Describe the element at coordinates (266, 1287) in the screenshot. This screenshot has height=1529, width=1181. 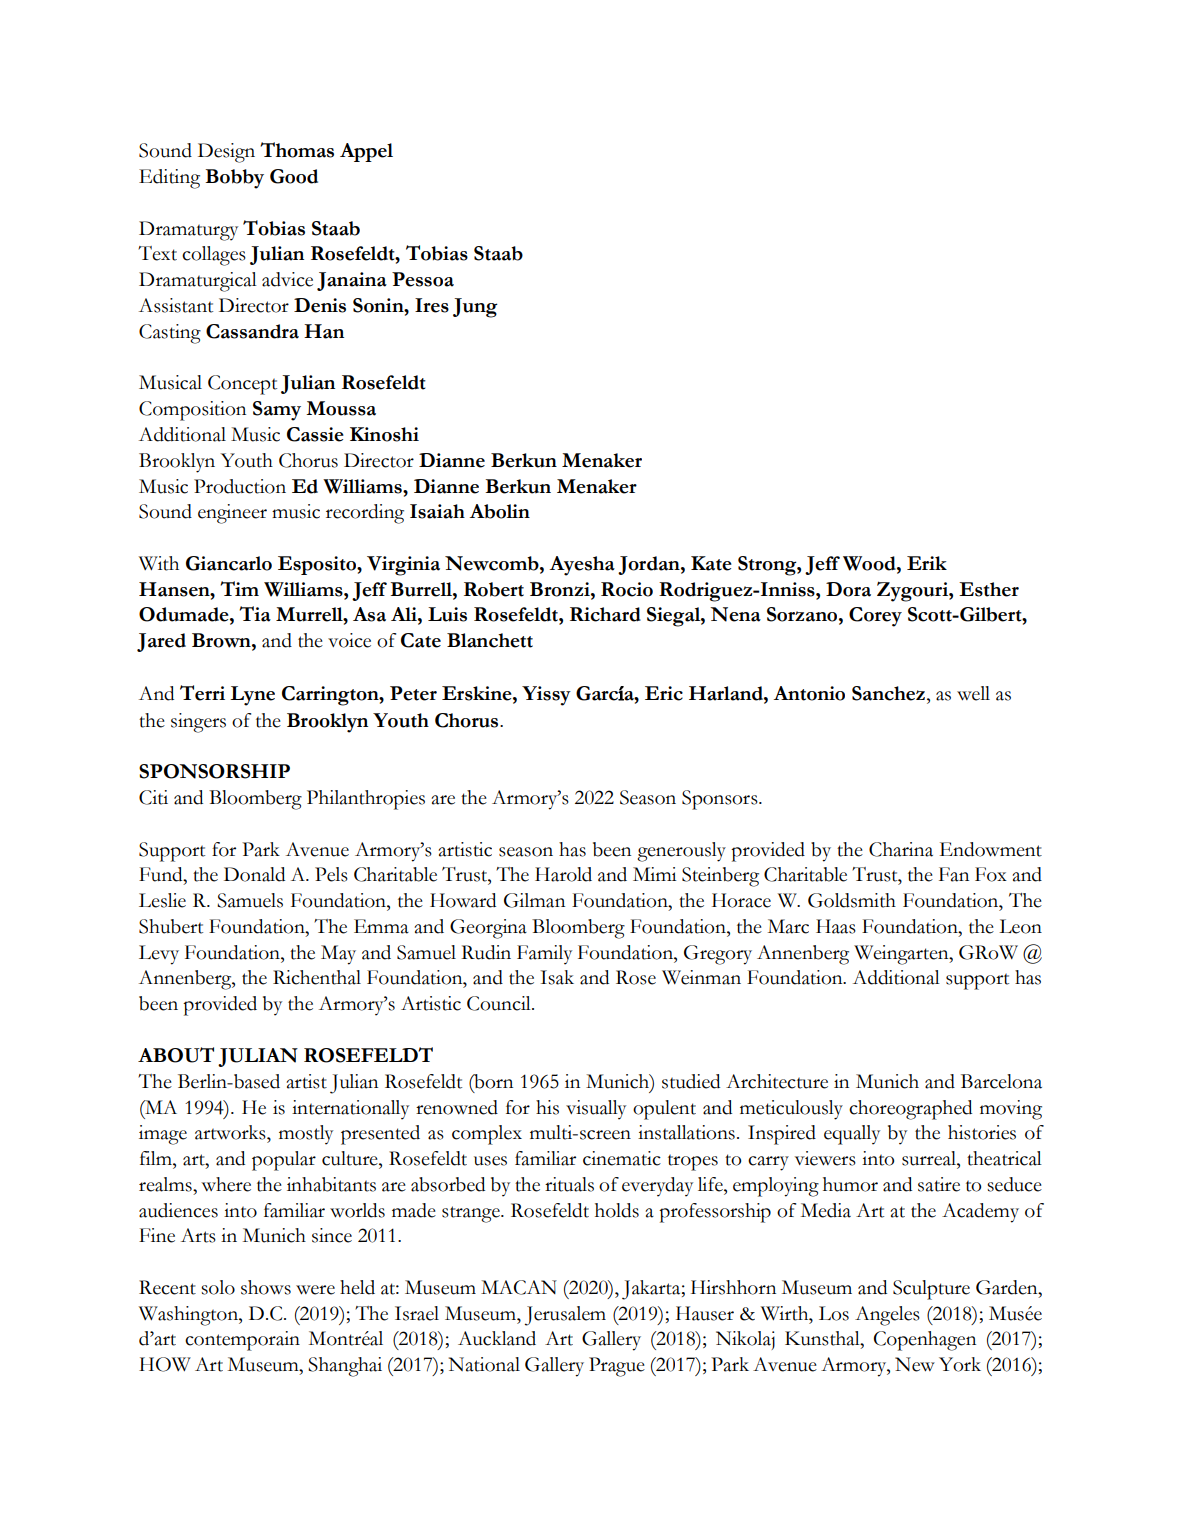
I see `shows` at that location.
